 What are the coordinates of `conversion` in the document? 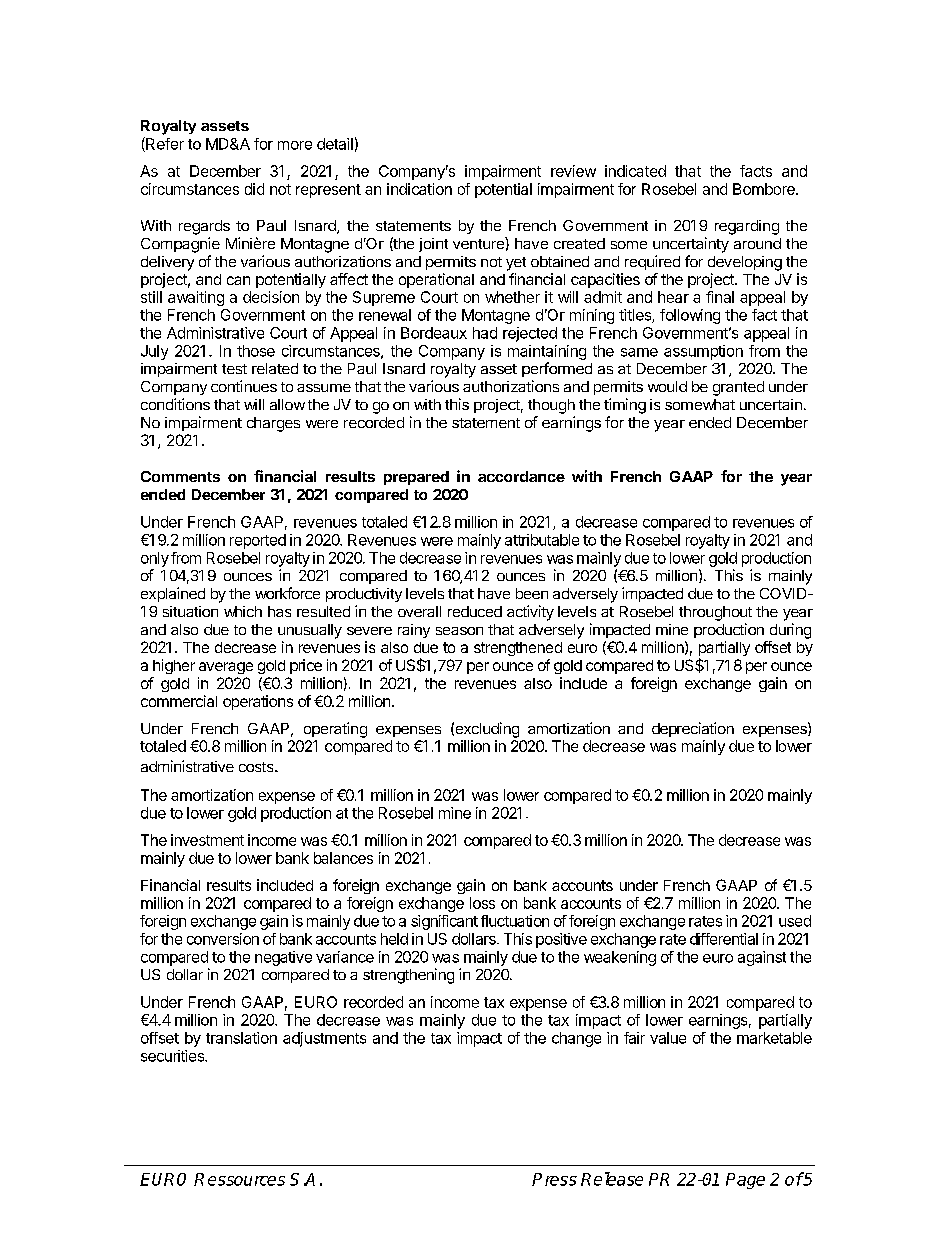 It's located at (223, 939).
